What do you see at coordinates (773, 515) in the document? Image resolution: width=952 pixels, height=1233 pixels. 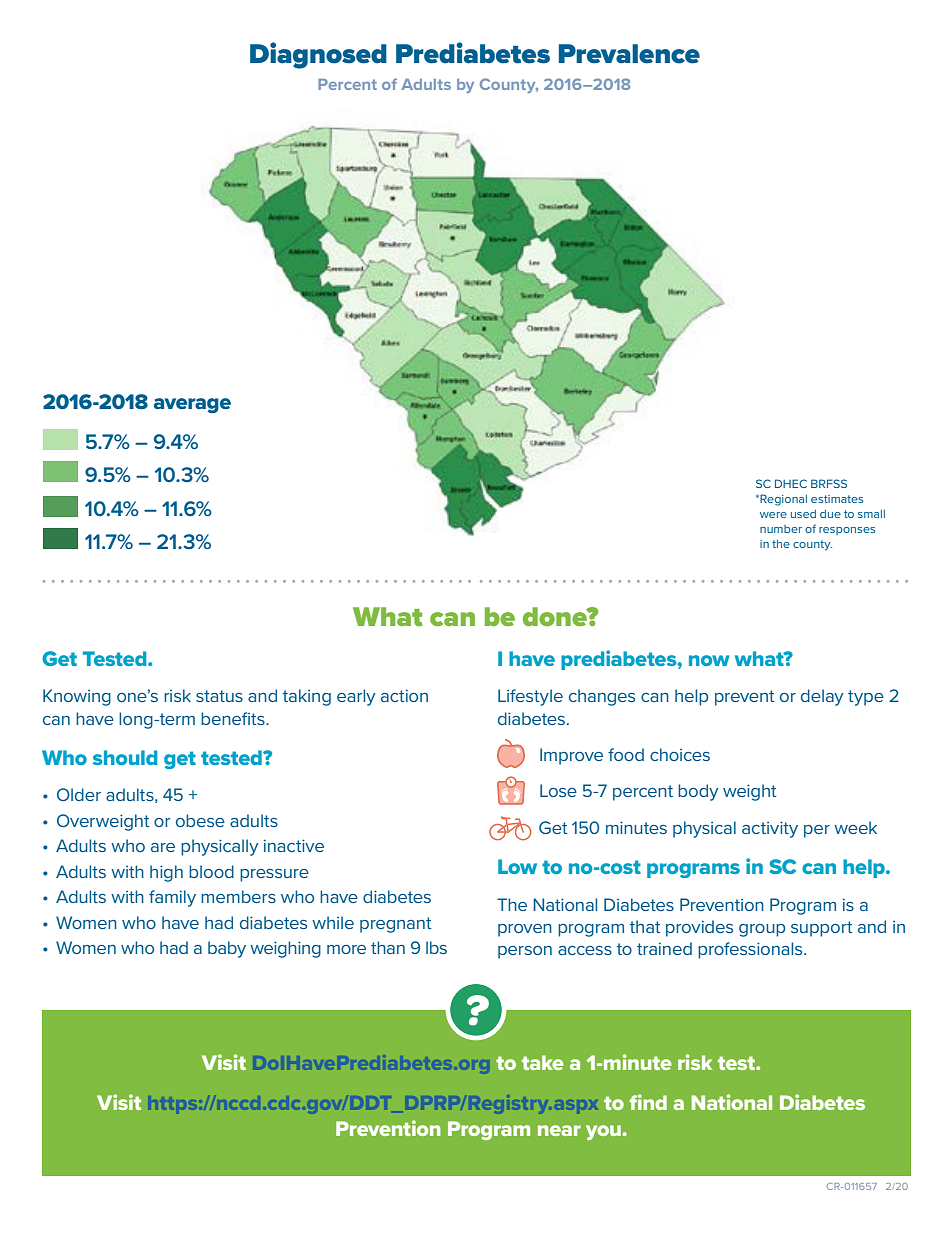 I see `were` at bounding box center [773, 515].
